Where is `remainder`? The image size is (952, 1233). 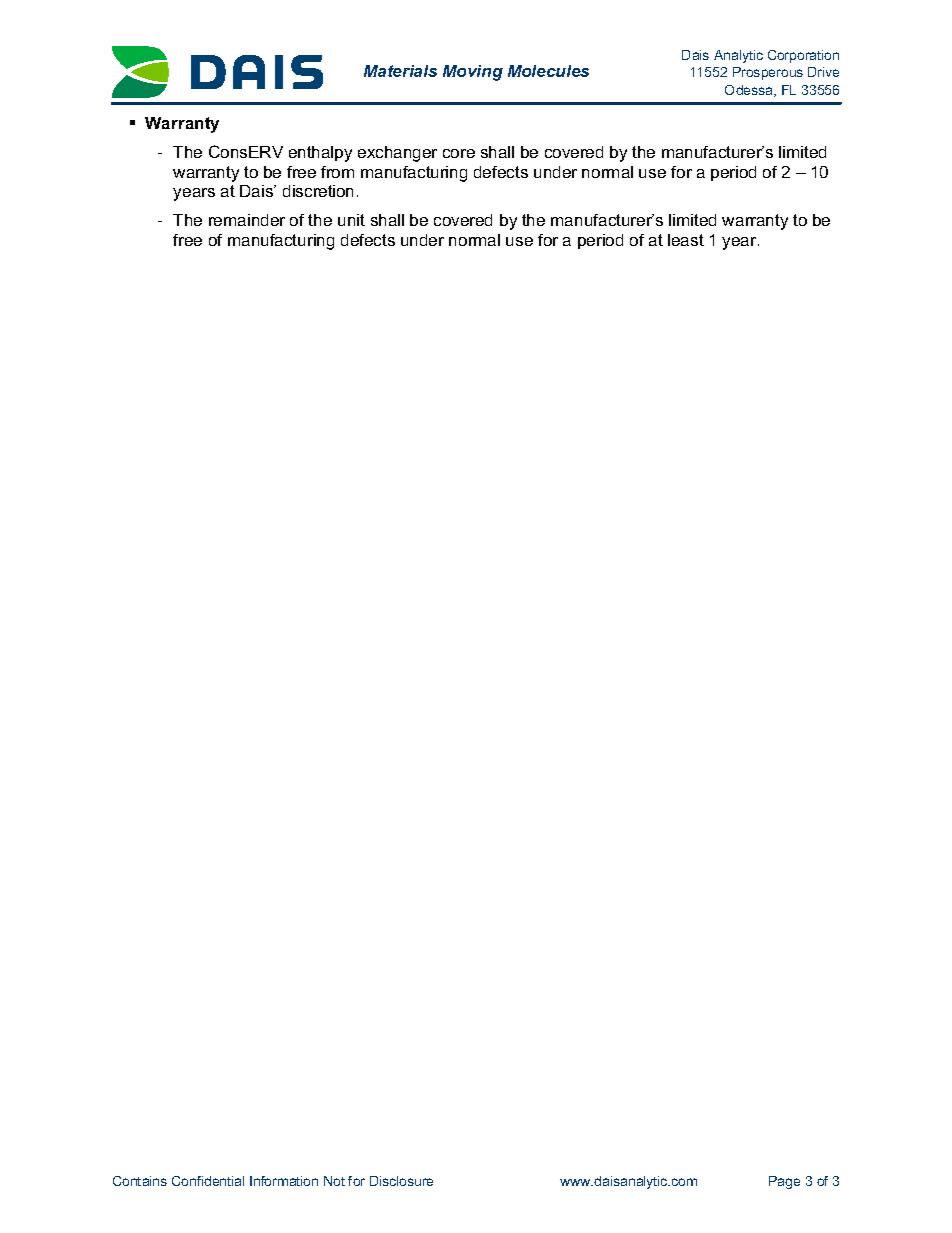
remainder is located at coordinates (247, 220).
